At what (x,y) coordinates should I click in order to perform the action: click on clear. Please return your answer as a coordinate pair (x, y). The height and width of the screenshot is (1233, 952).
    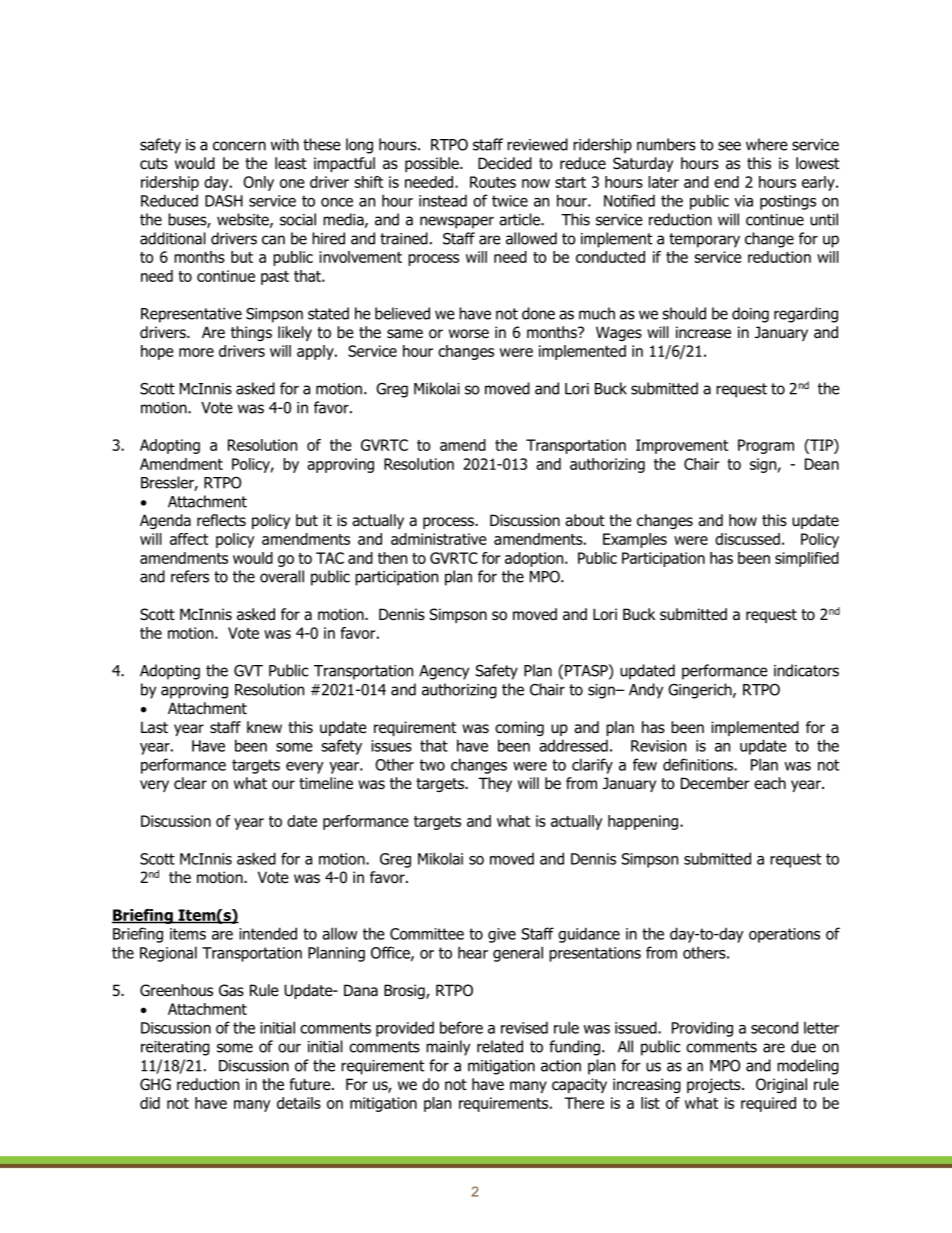
    Looking at the image, I should click on (190, 783).
